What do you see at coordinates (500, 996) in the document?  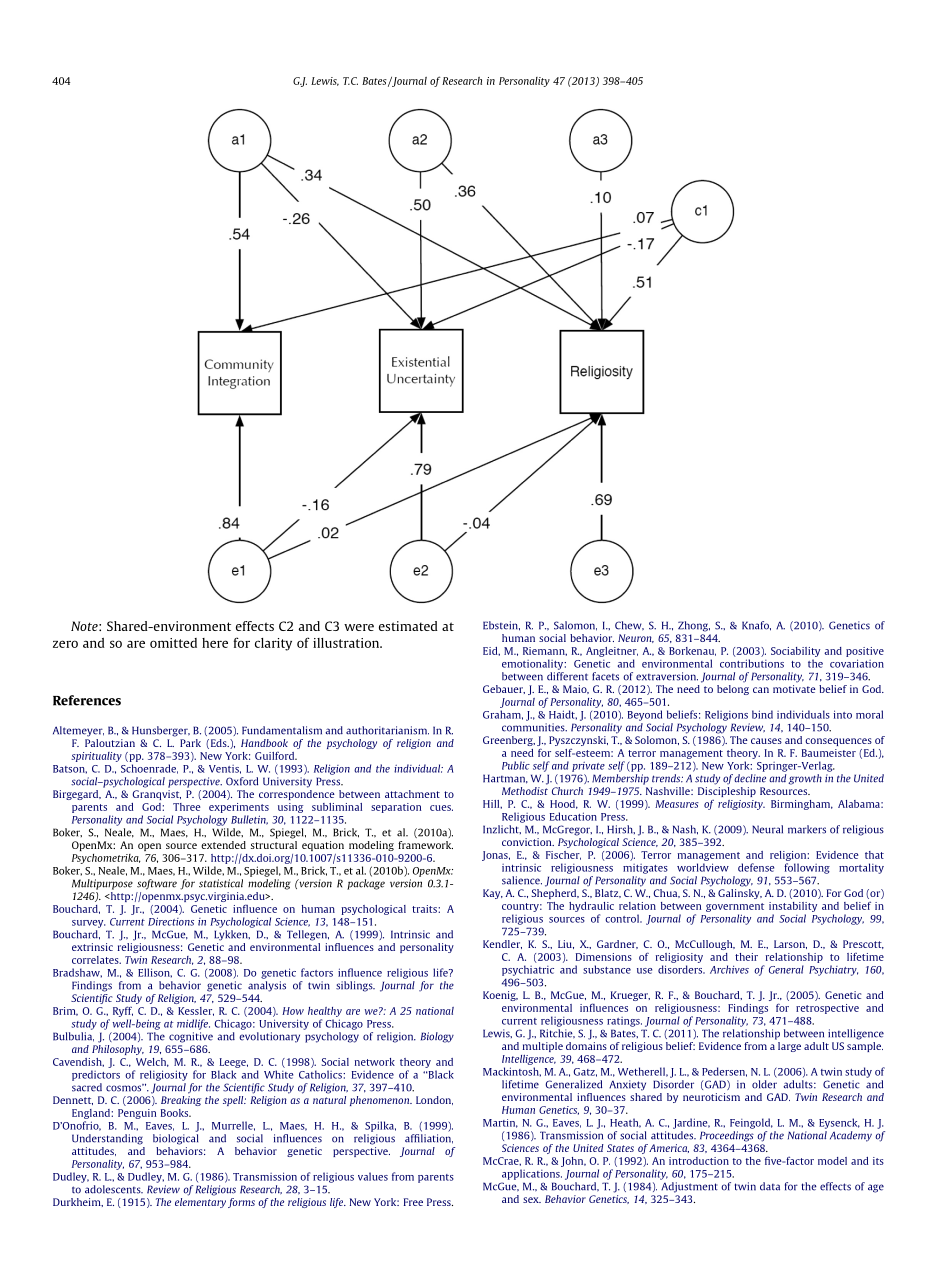 I see `Koenig` at bounding box center [500, 996].
